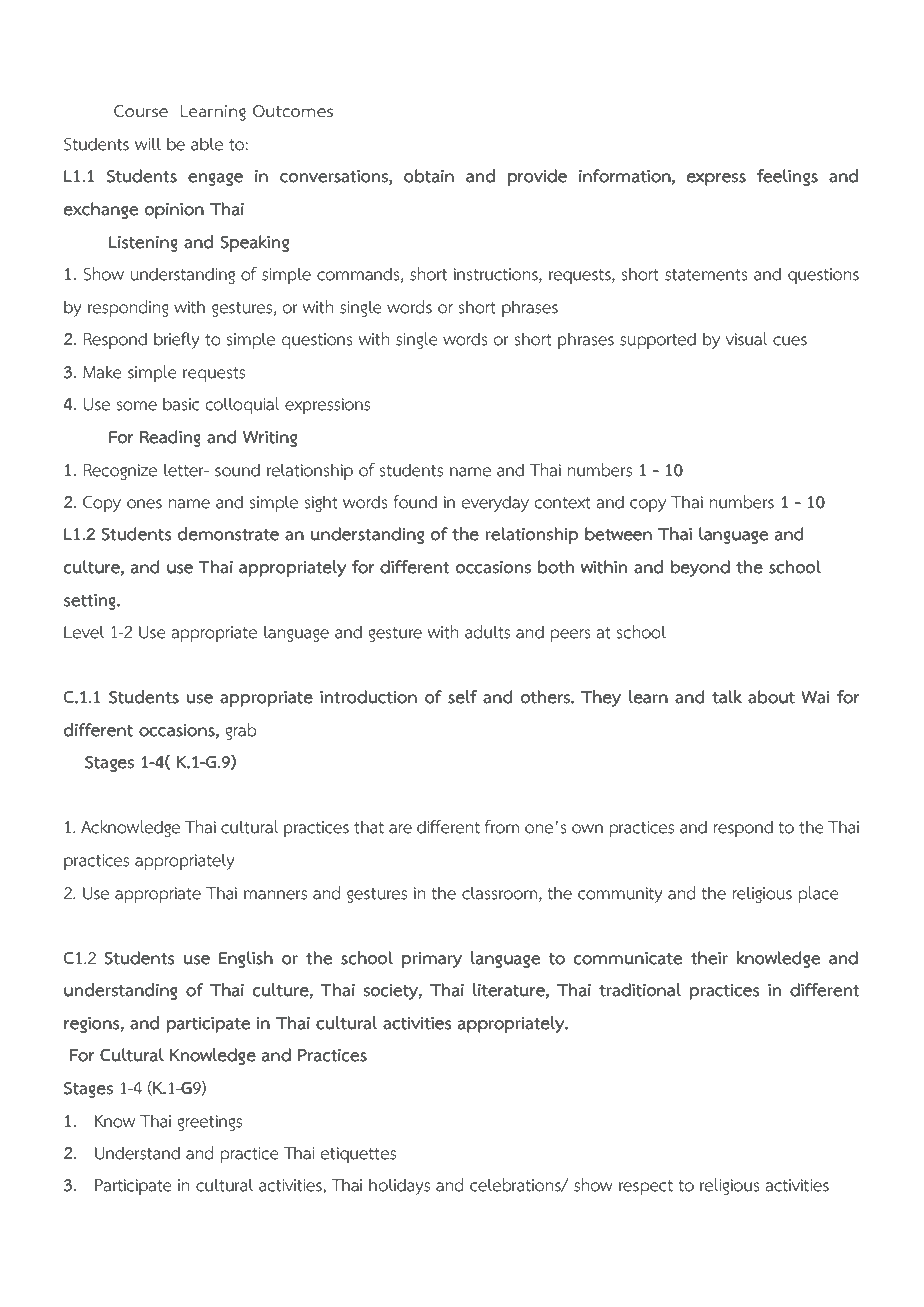  What do you see at coordinates (415, 502) in the screenshot?
I see `found` at bounding box center [415, 502].
